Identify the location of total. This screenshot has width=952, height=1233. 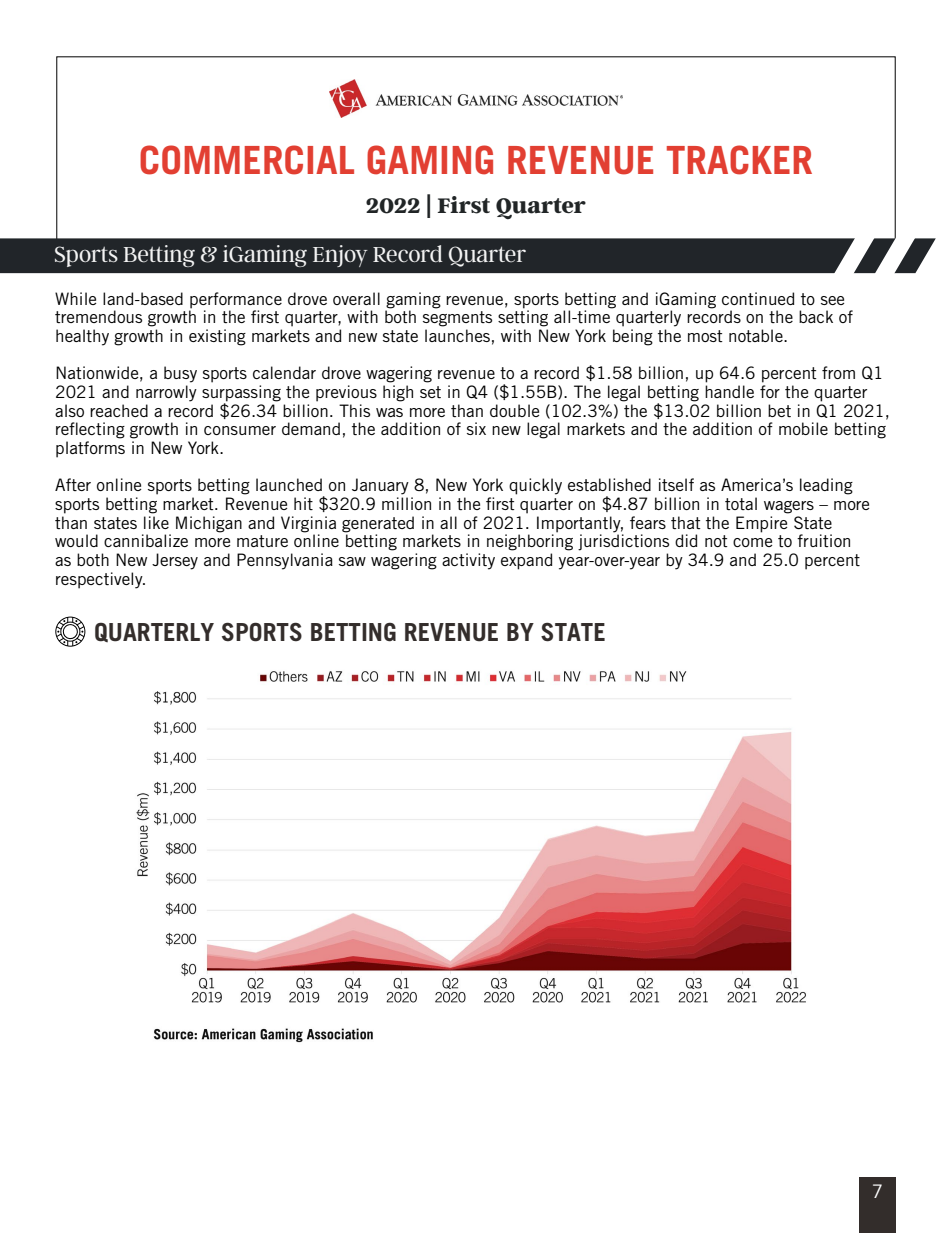
(741, 503).
